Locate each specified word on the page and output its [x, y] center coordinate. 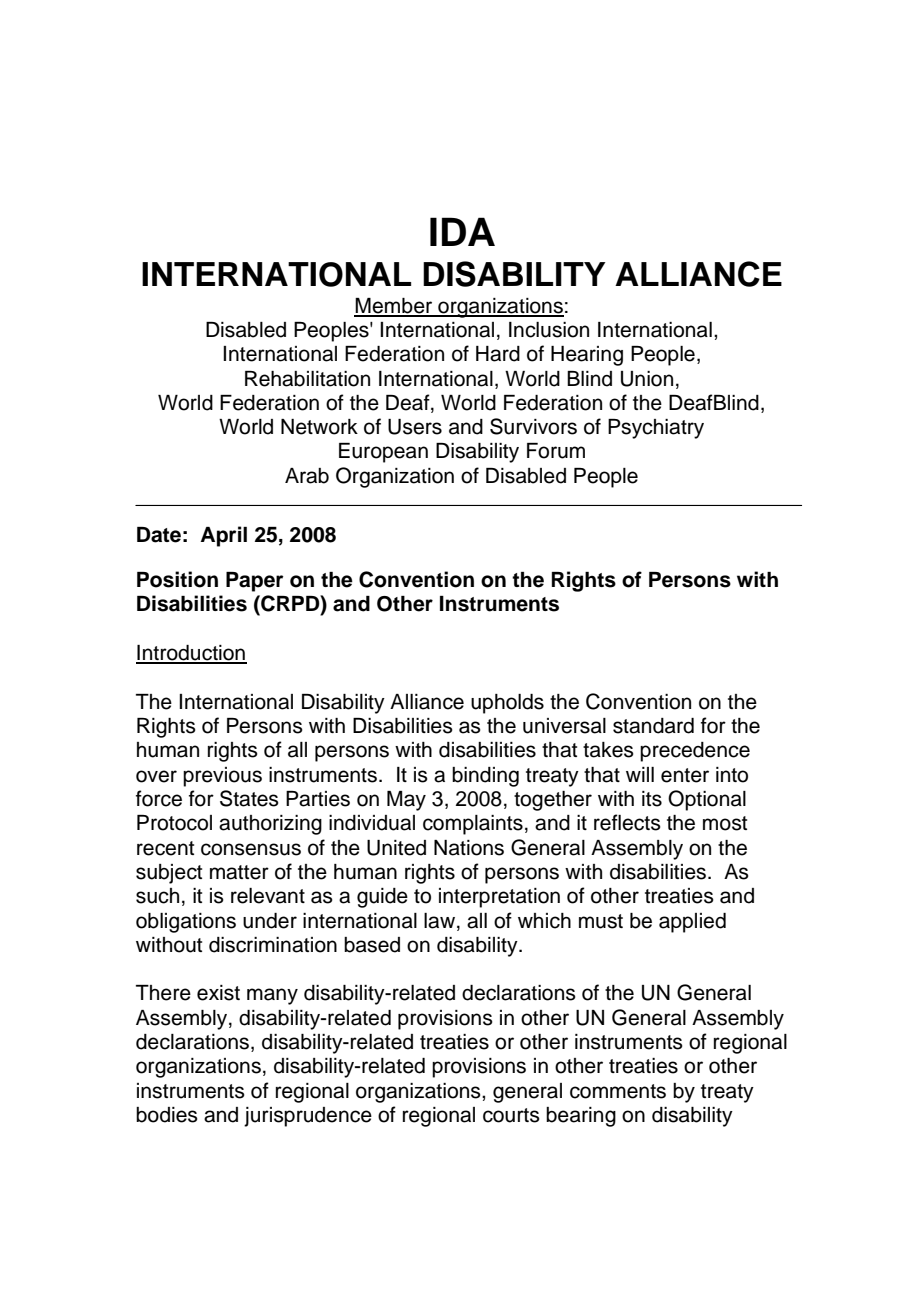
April [223, 536]
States [249, 798]
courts [511, 1115]
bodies [167, 1115]
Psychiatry [656, 429]
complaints [473, 825]
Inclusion [549, 330]
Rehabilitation [307, 379]
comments [618, 1091]
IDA [462, 231]
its [652, 799]
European [383, 453]
